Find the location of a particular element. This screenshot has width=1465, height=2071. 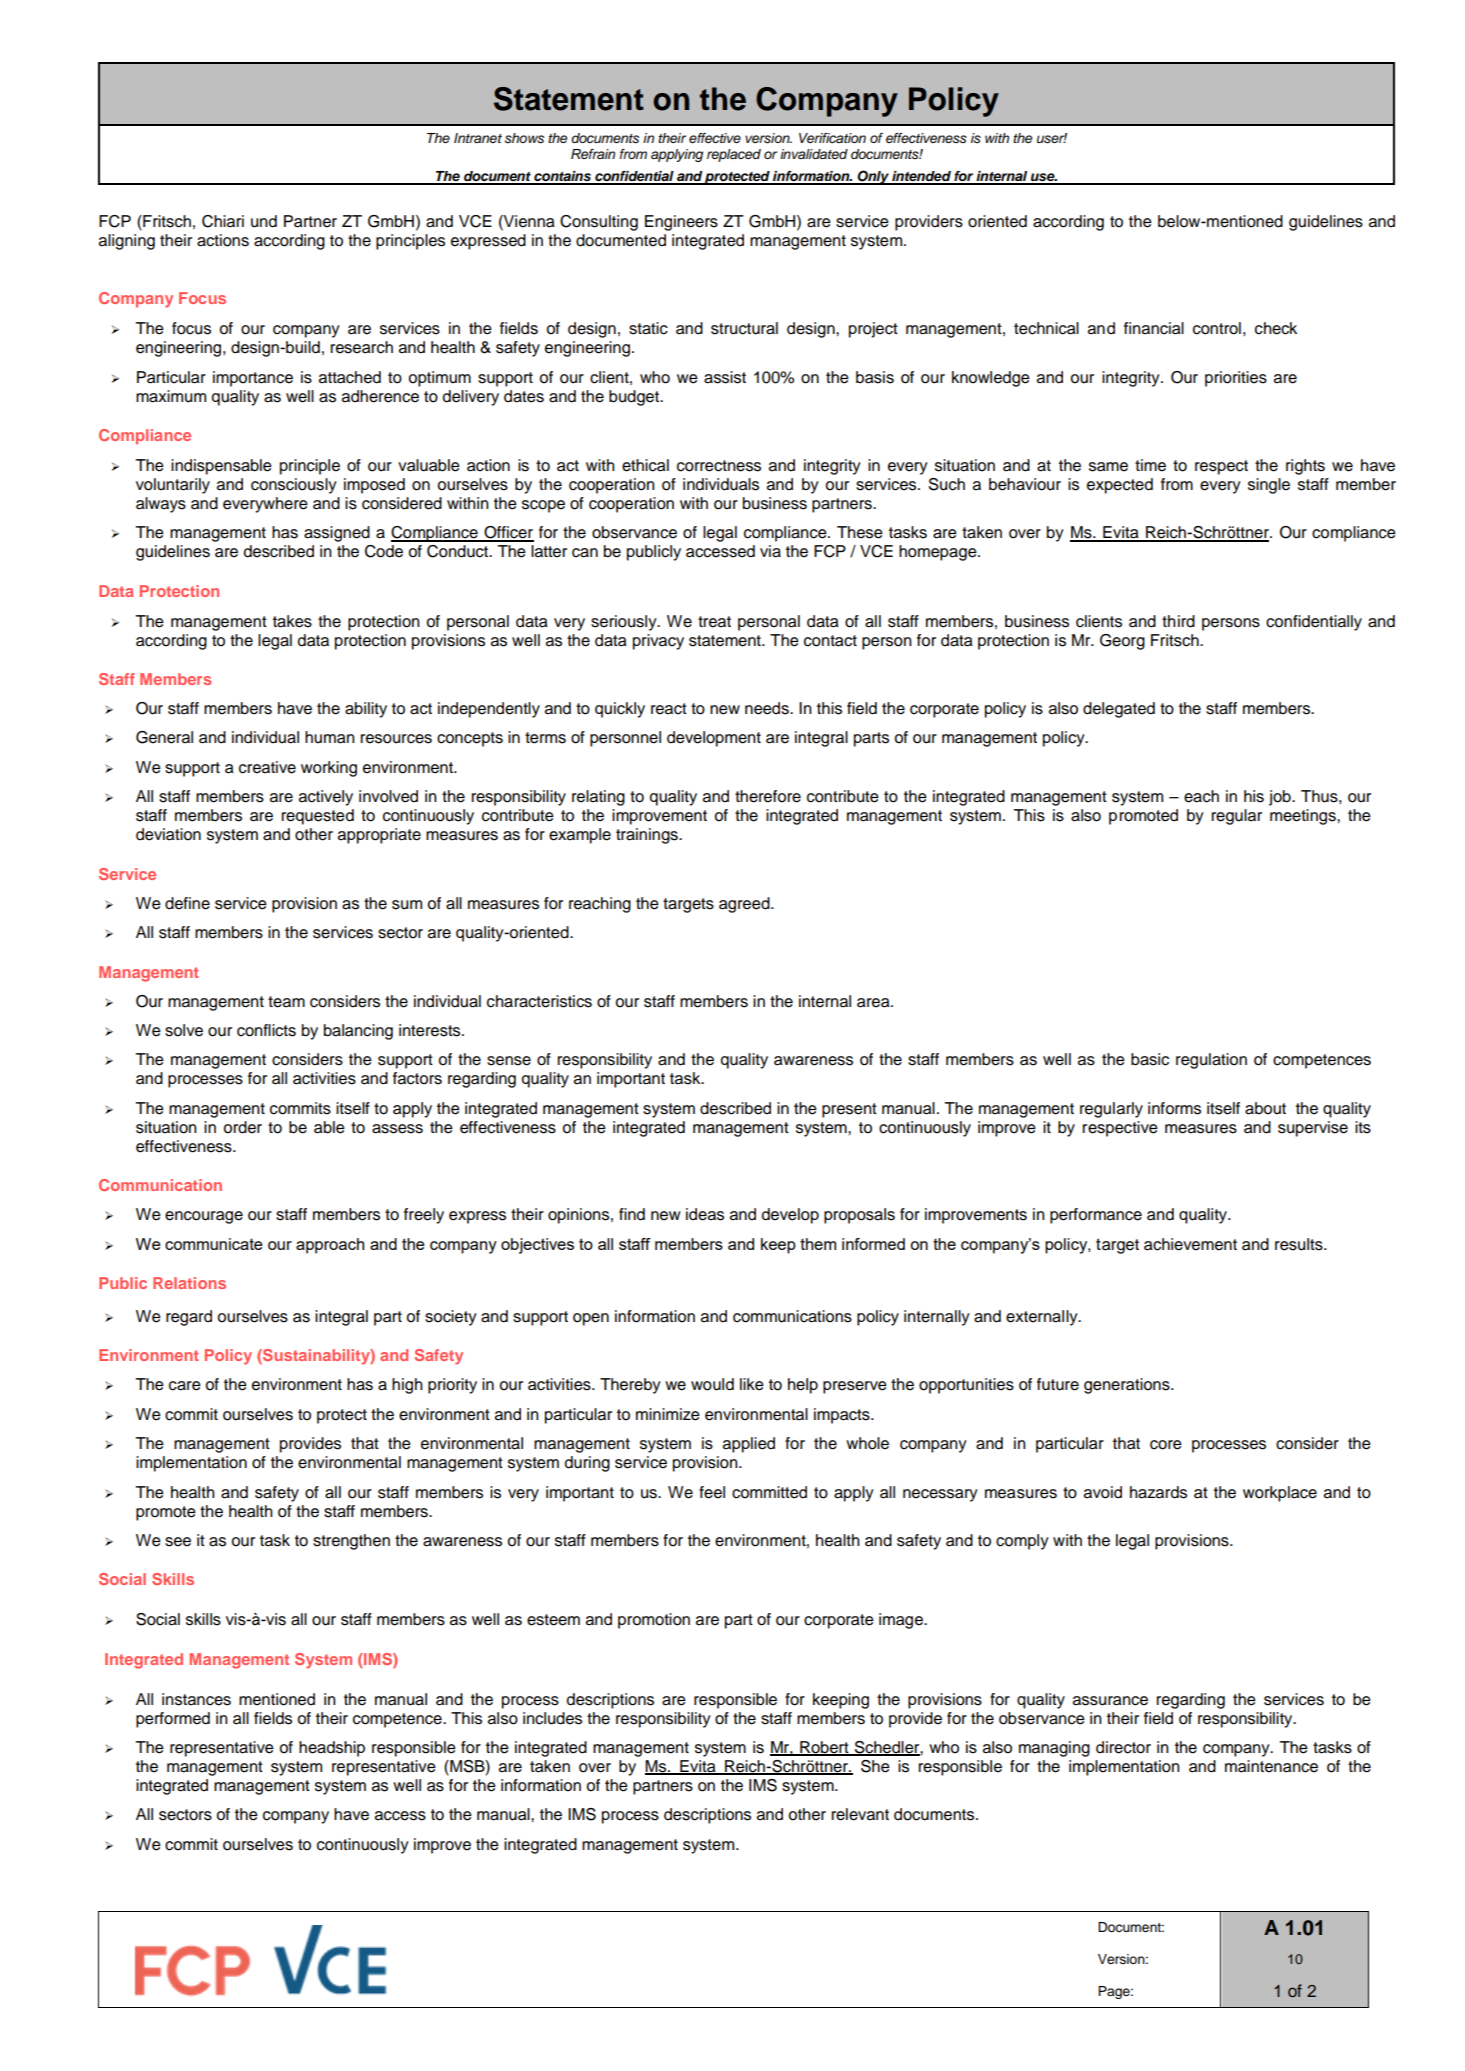

team is located at coordinates (286, 1002).
